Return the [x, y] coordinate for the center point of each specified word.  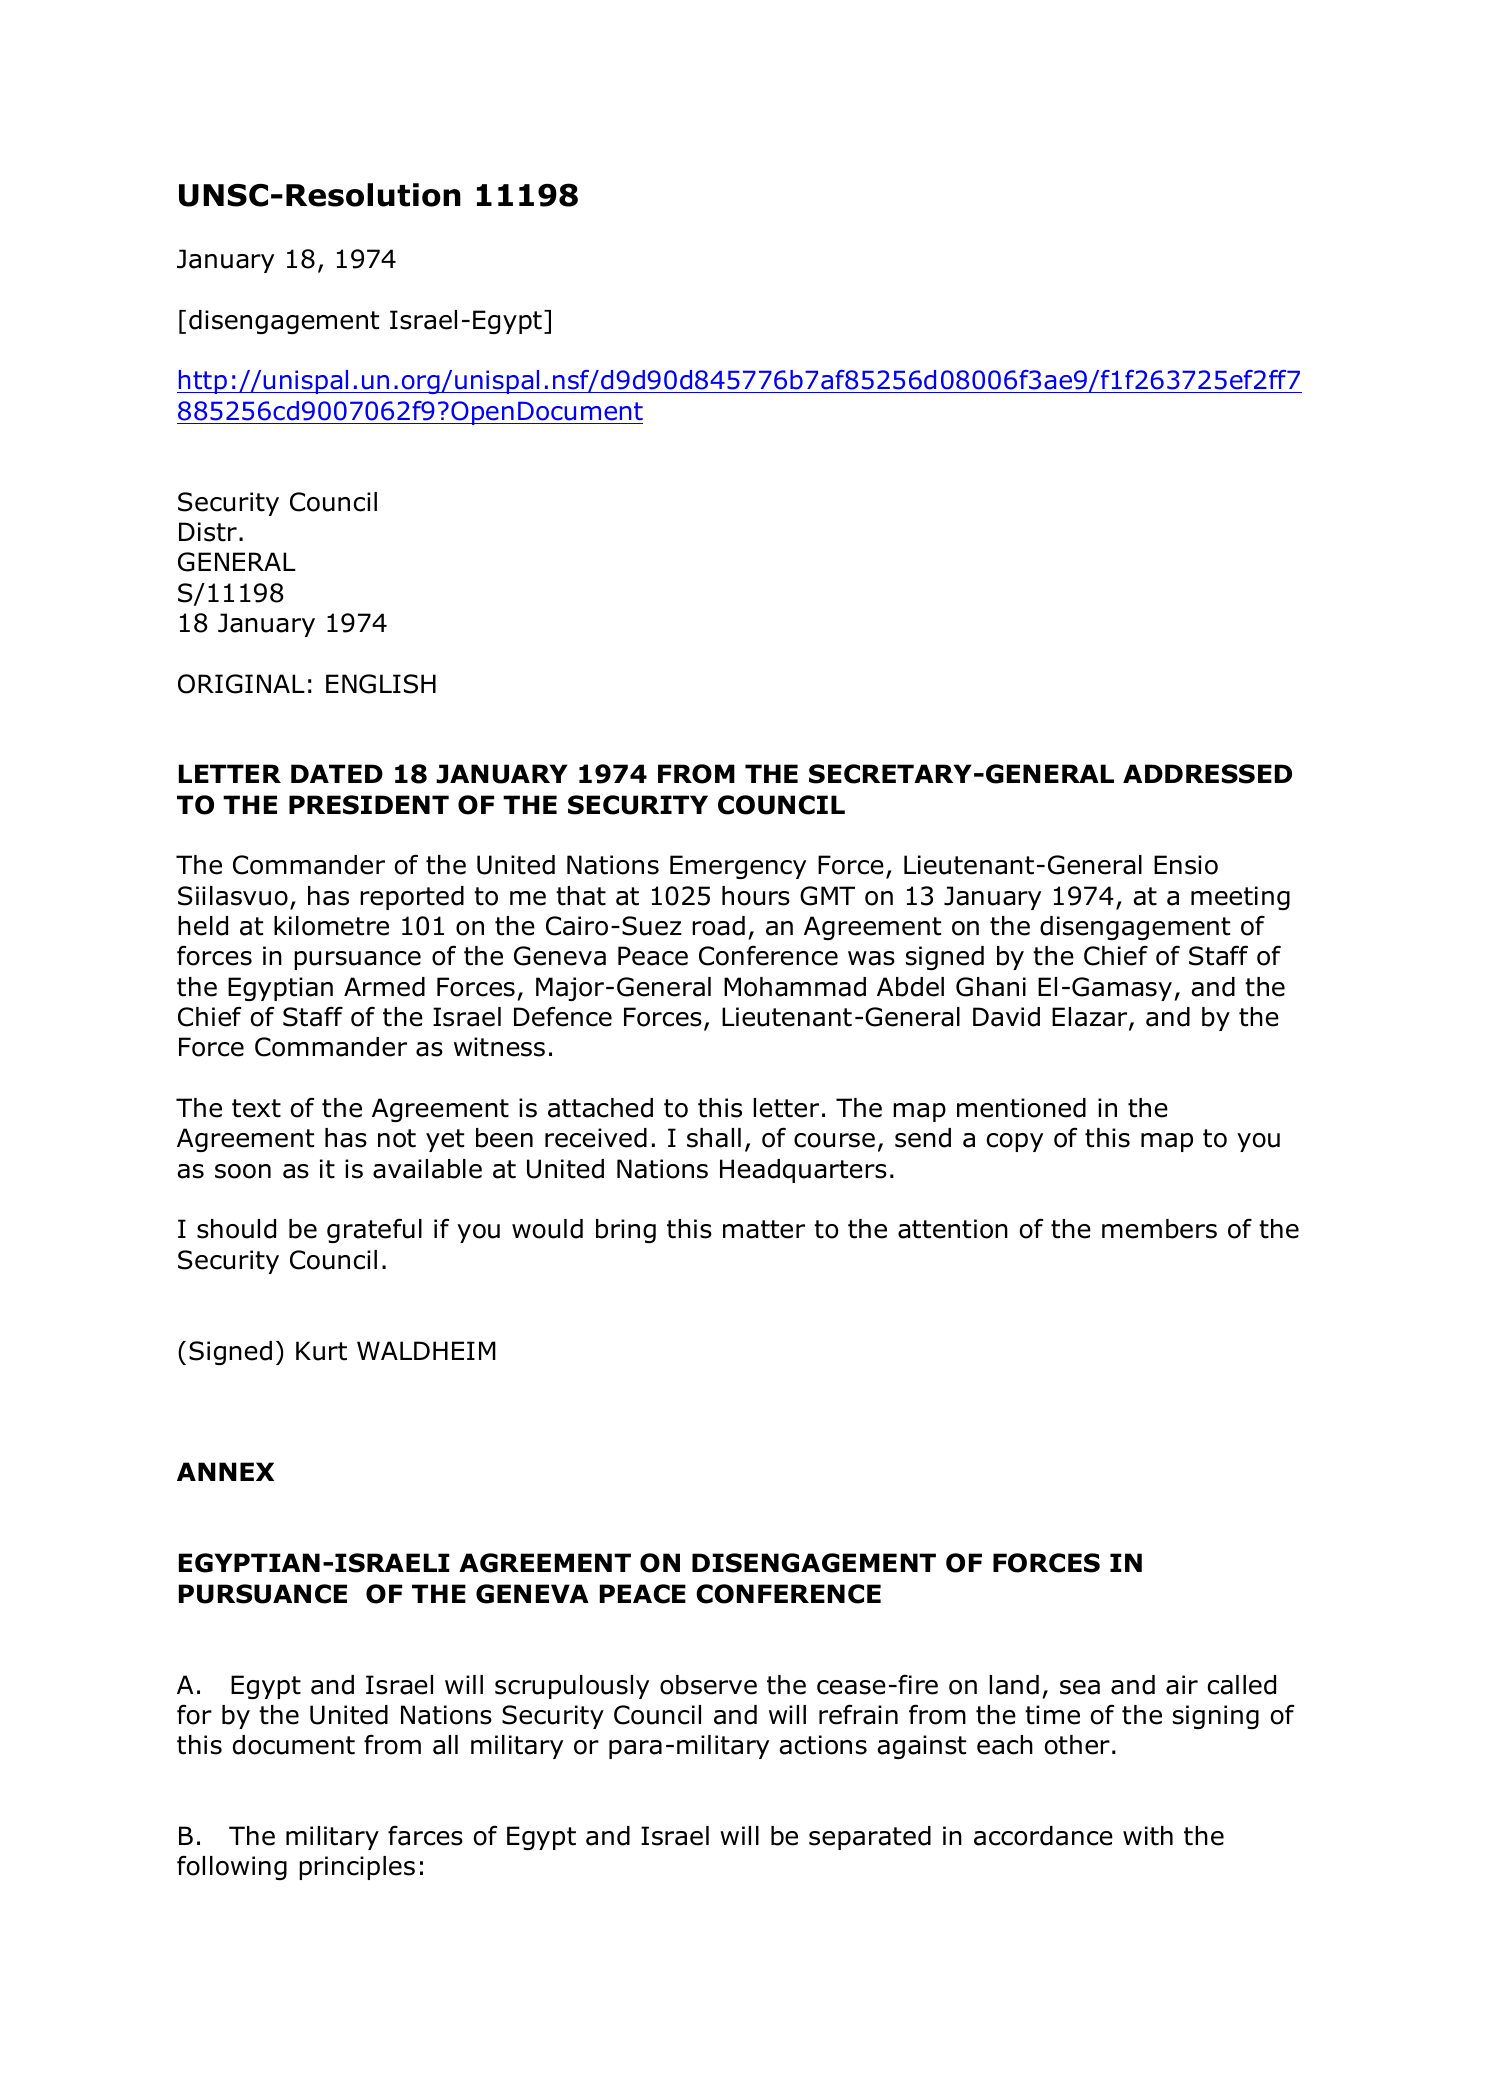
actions [823, 1745]
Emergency [738, 867]
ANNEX [225, 1471]
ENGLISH [381, 684]
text [256, 1108]
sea [1080, 1687]
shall [714, 1138]
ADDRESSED [1207, 774]
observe [708, 1685]
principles [357, 1868]
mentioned [1021, 1108]
